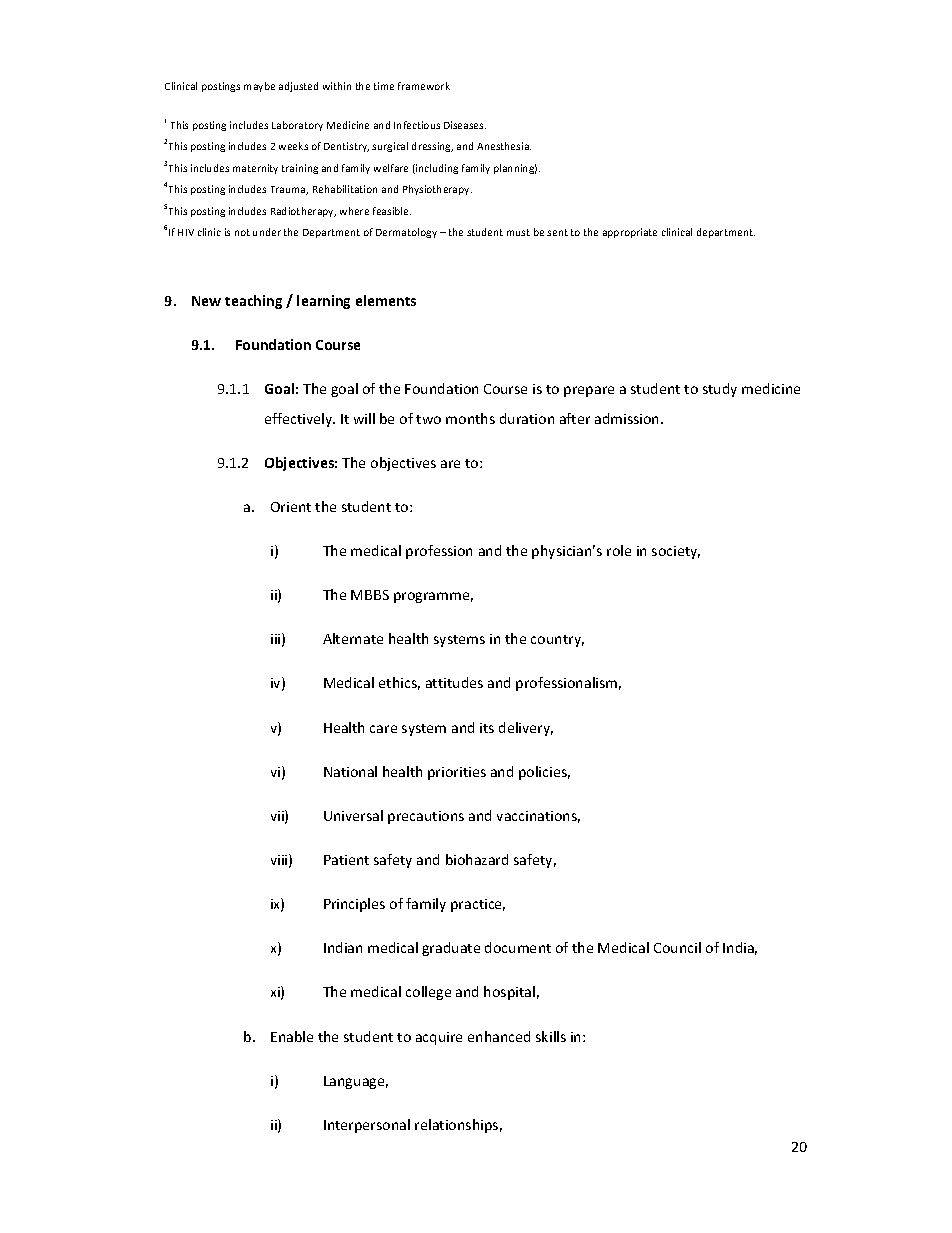 This page has height=1233, width=952. Describe the element at coordinates (477, 859) in the page. I see `biohazard` at that location.
